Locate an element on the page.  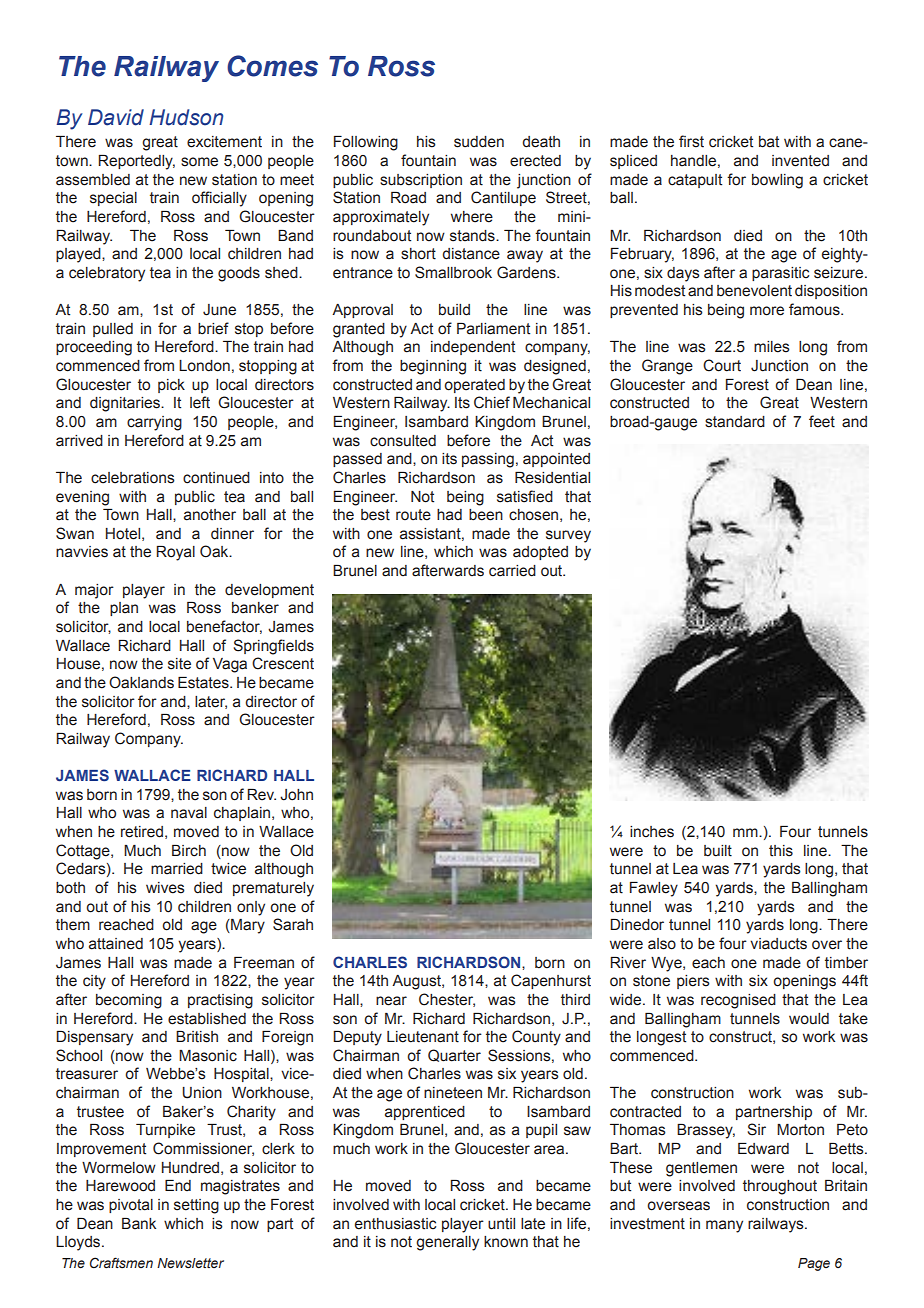
recognised is located at coordinates (738, 1001).
